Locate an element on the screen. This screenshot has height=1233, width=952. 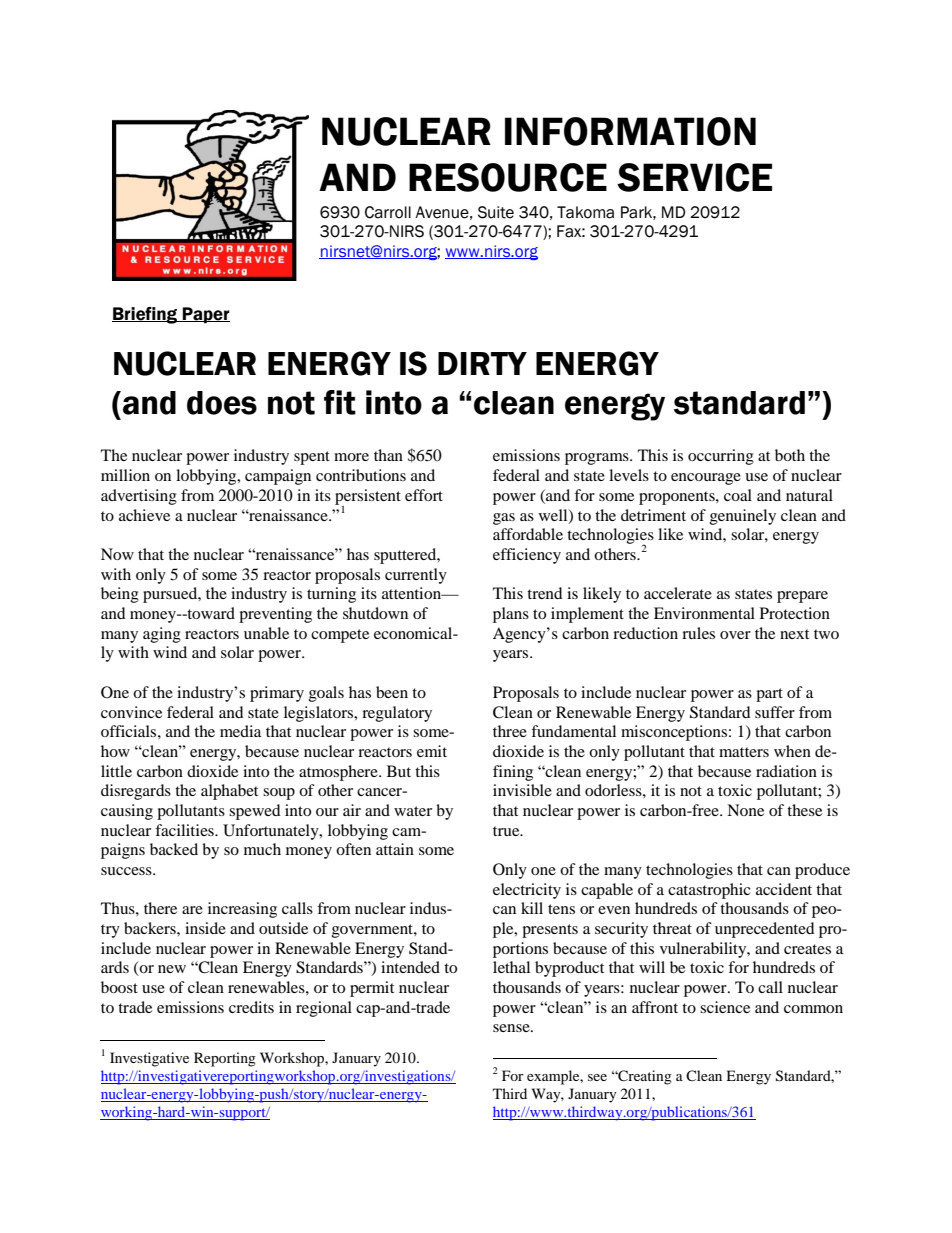
matters is located at coordinates (744, 752).
